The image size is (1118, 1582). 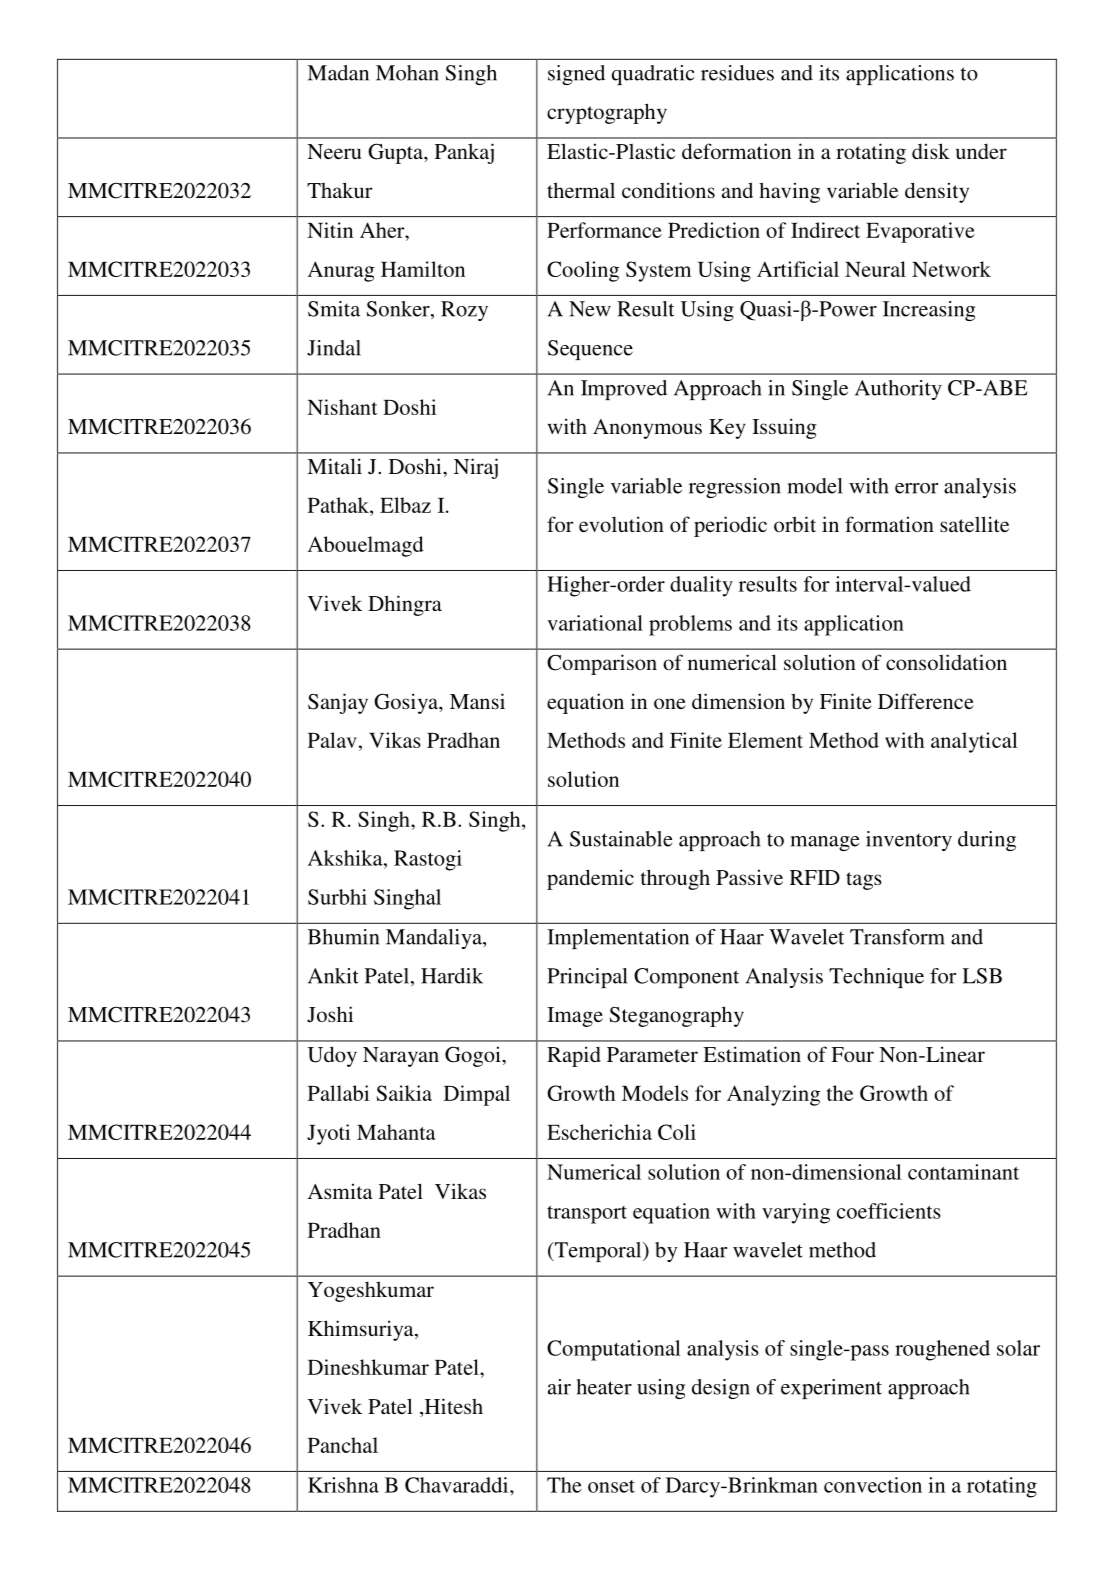 What do you see at coordinates (343, 1485) in the document?
I see `Krishna` at bounding box center [343, 1485].
